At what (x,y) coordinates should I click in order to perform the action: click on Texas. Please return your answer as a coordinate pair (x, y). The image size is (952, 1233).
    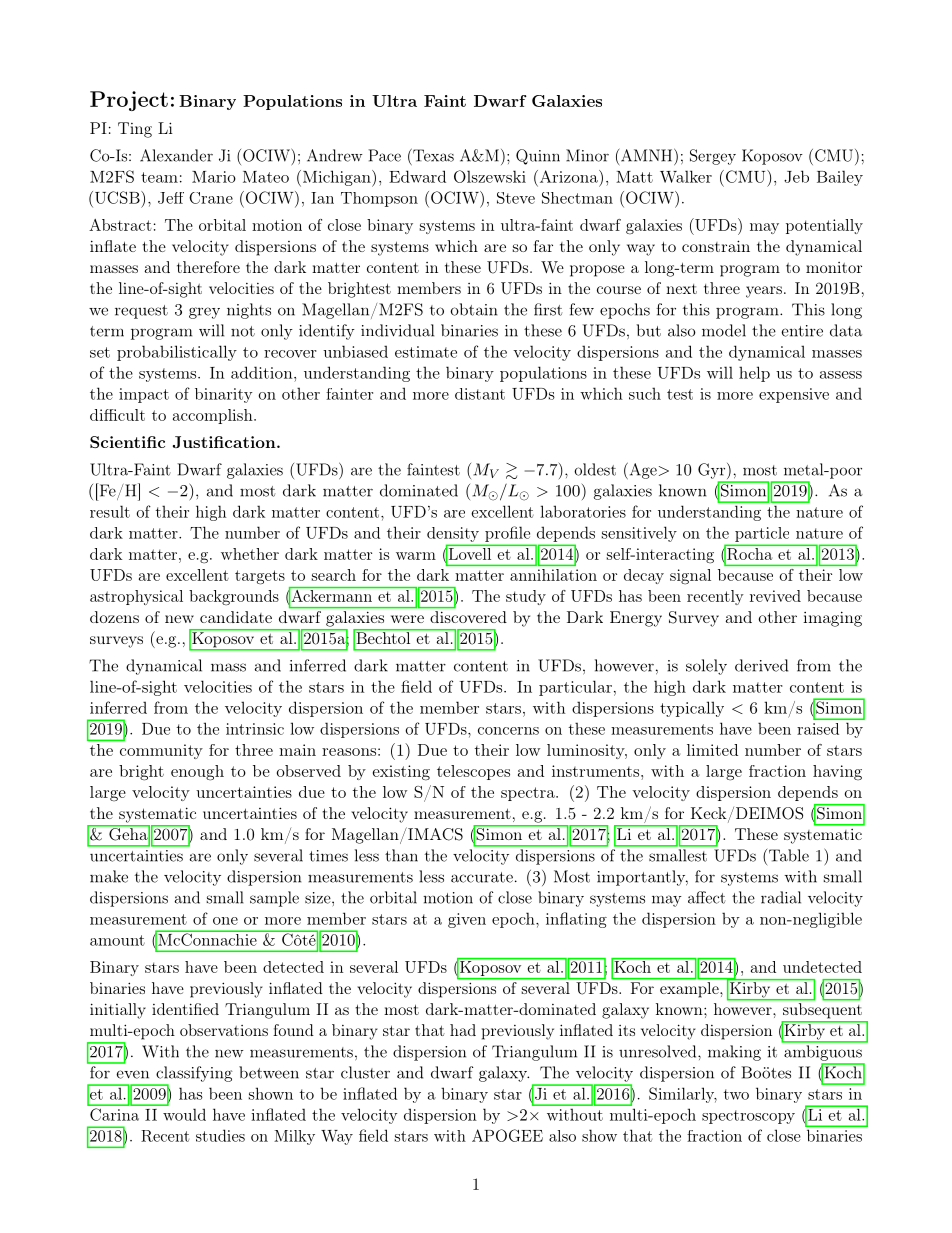
    Looking at the image, I should click on (432, 155).
